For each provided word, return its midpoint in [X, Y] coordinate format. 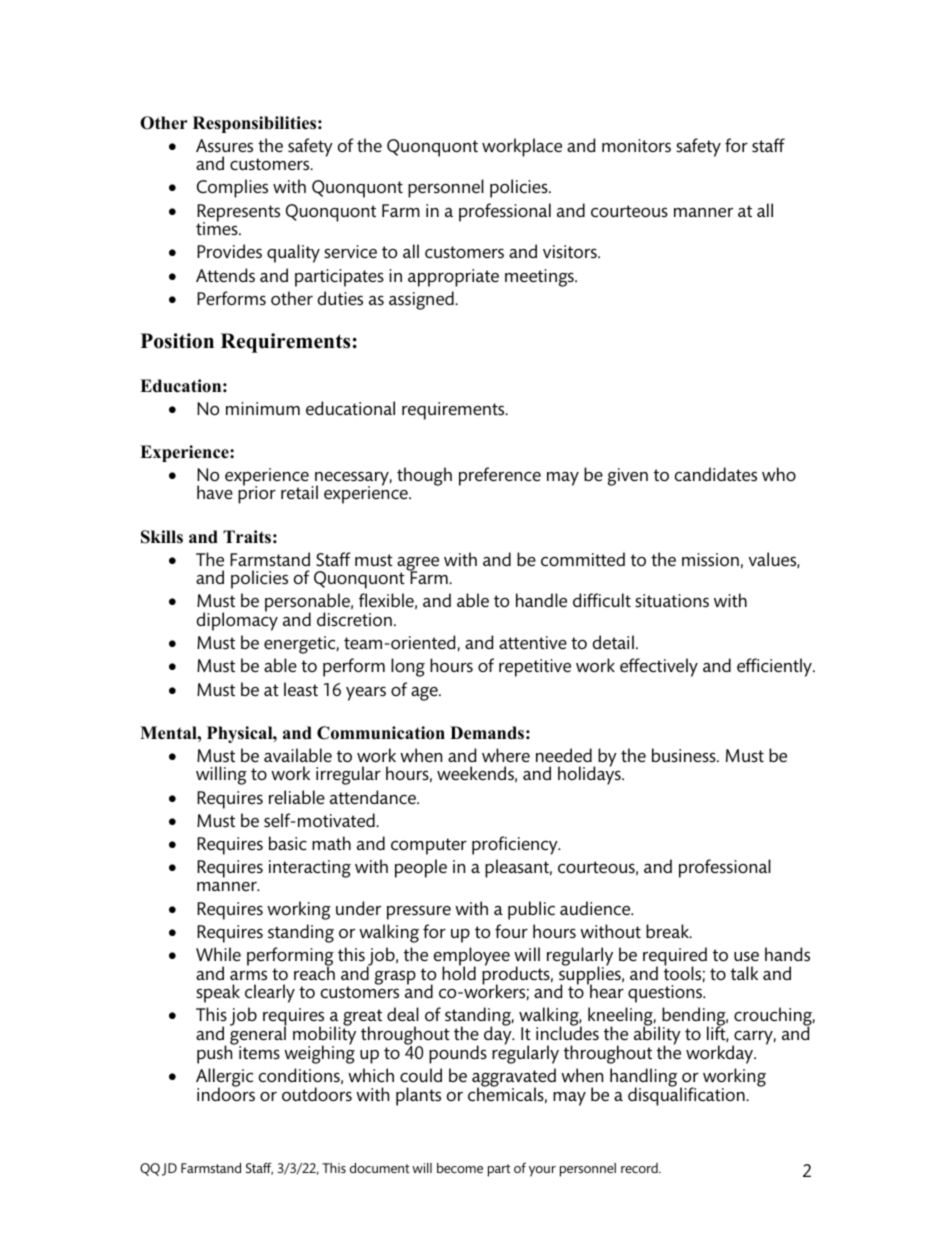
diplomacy [237, 621]
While [218, 954]
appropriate [453, 278]
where [506, 755]
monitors [636, 146]
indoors [226, 1093]
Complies [232, 188]
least [301, 689]
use [746, 956]
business [685, 755]
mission [710, 560]
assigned [422, 300]
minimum [263, 408]
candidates [716, 474]
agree [418, 565]
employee [472, 957]
